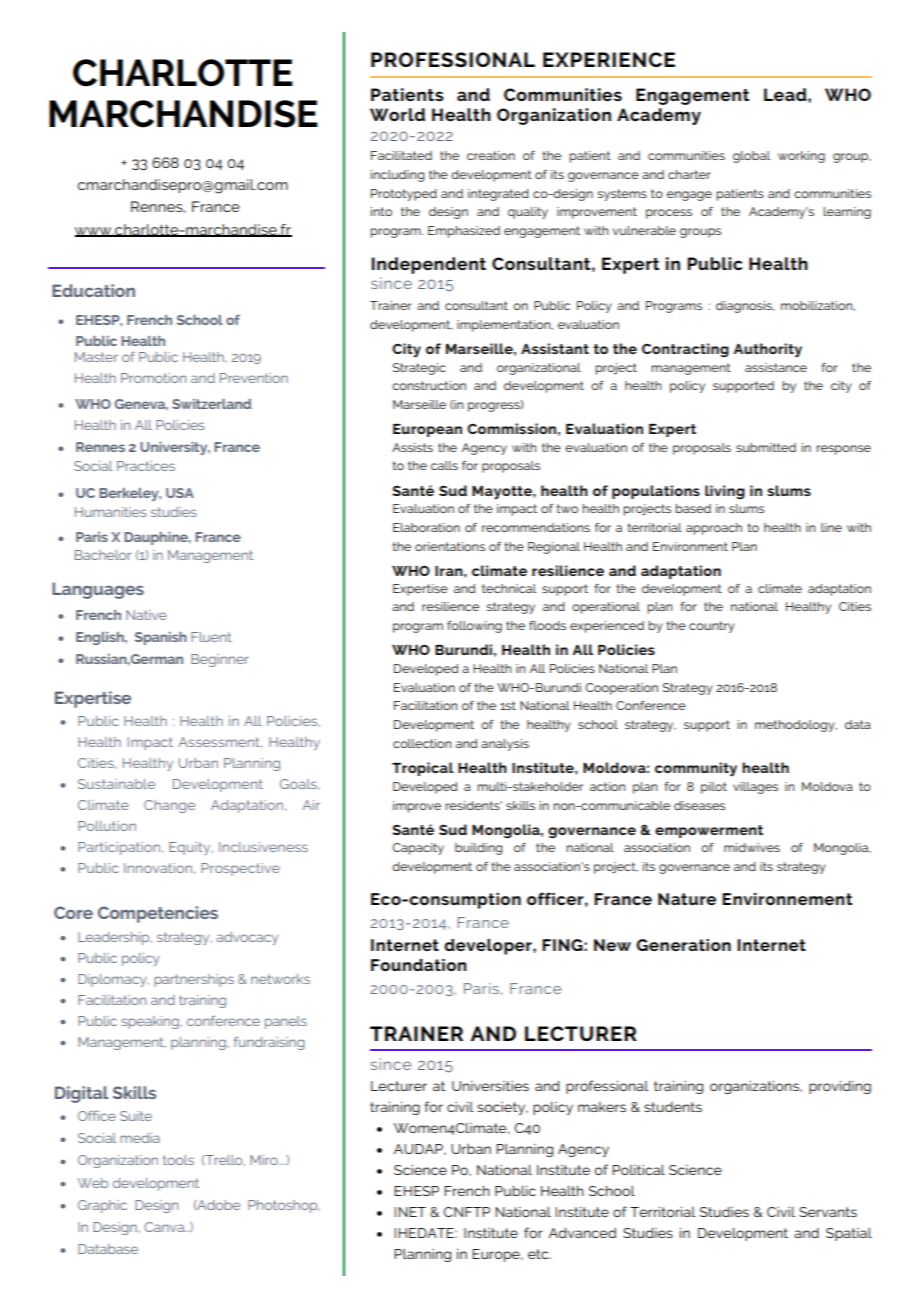  What do you see at coordinates (474, 627) in the image?
I see `following` at bounding box center [474, 627].
